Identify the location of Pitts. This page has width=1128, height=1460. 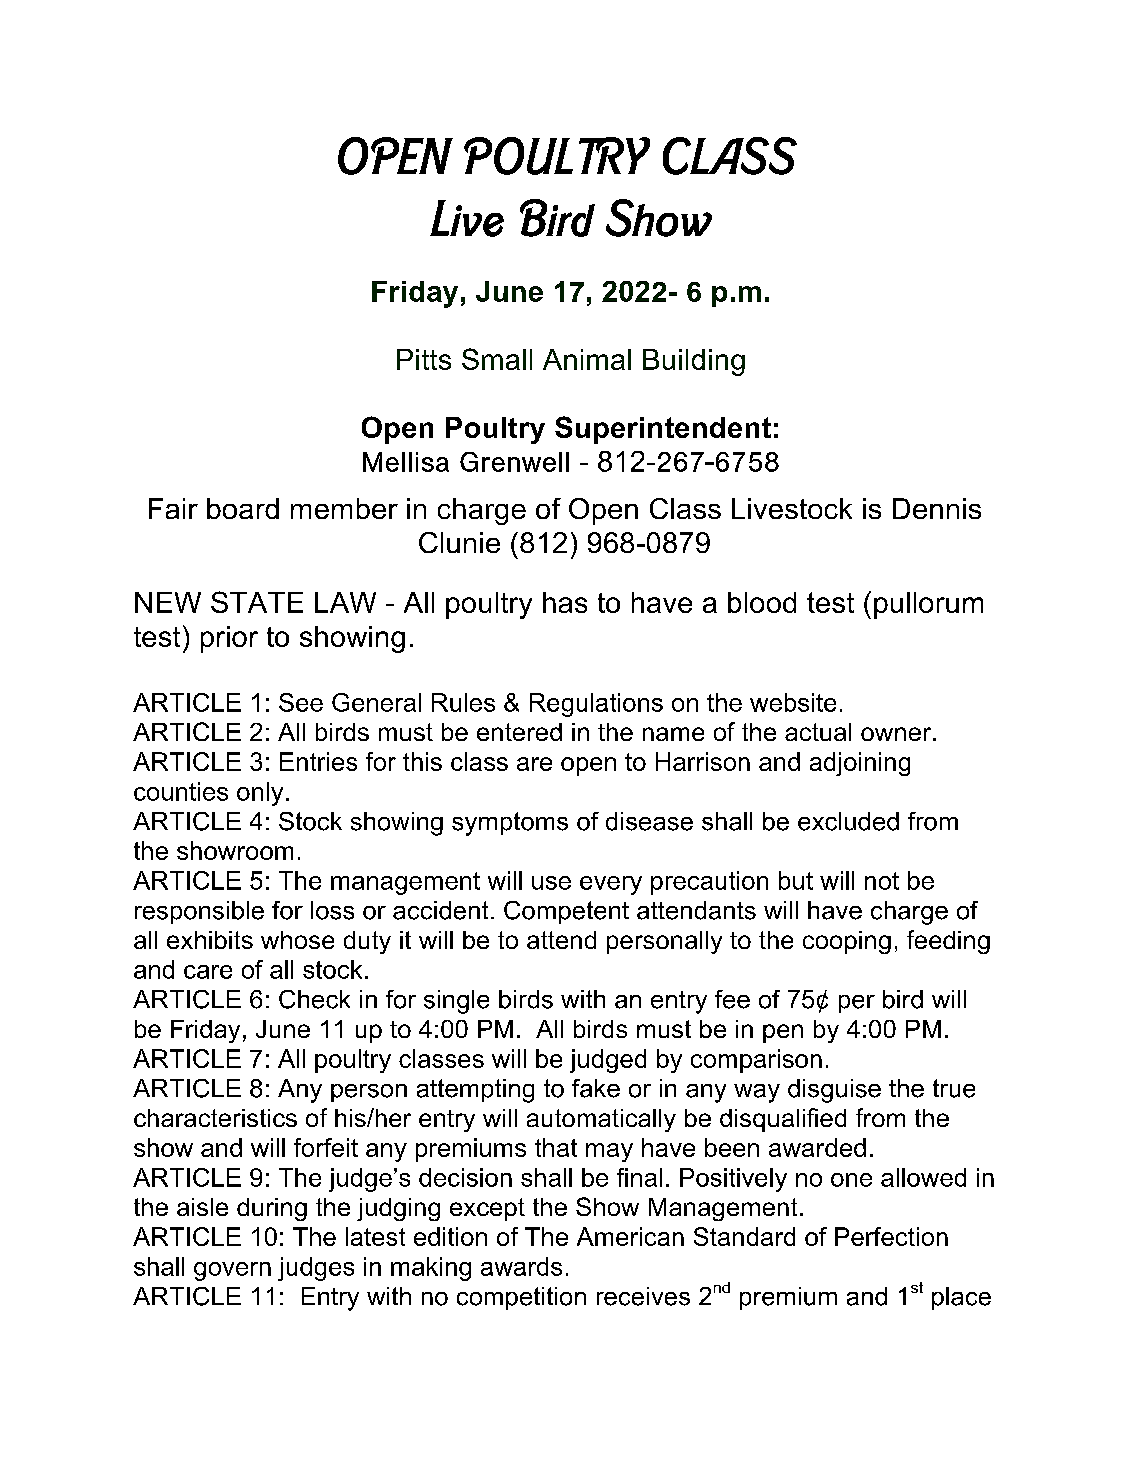
(424, 359).
